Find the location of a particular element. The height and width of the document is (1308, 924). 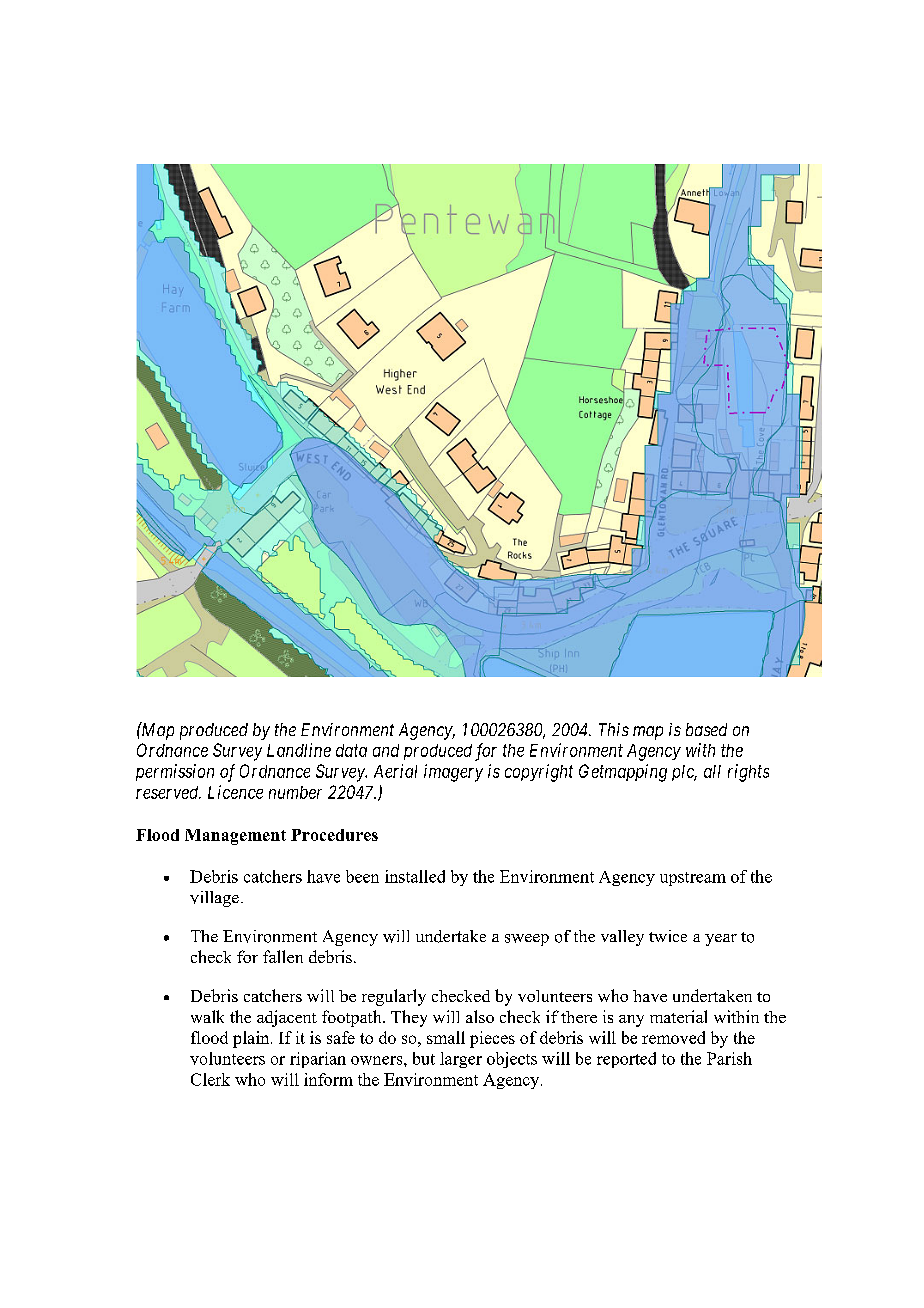

imagery is located at coordinates (453, 773).
